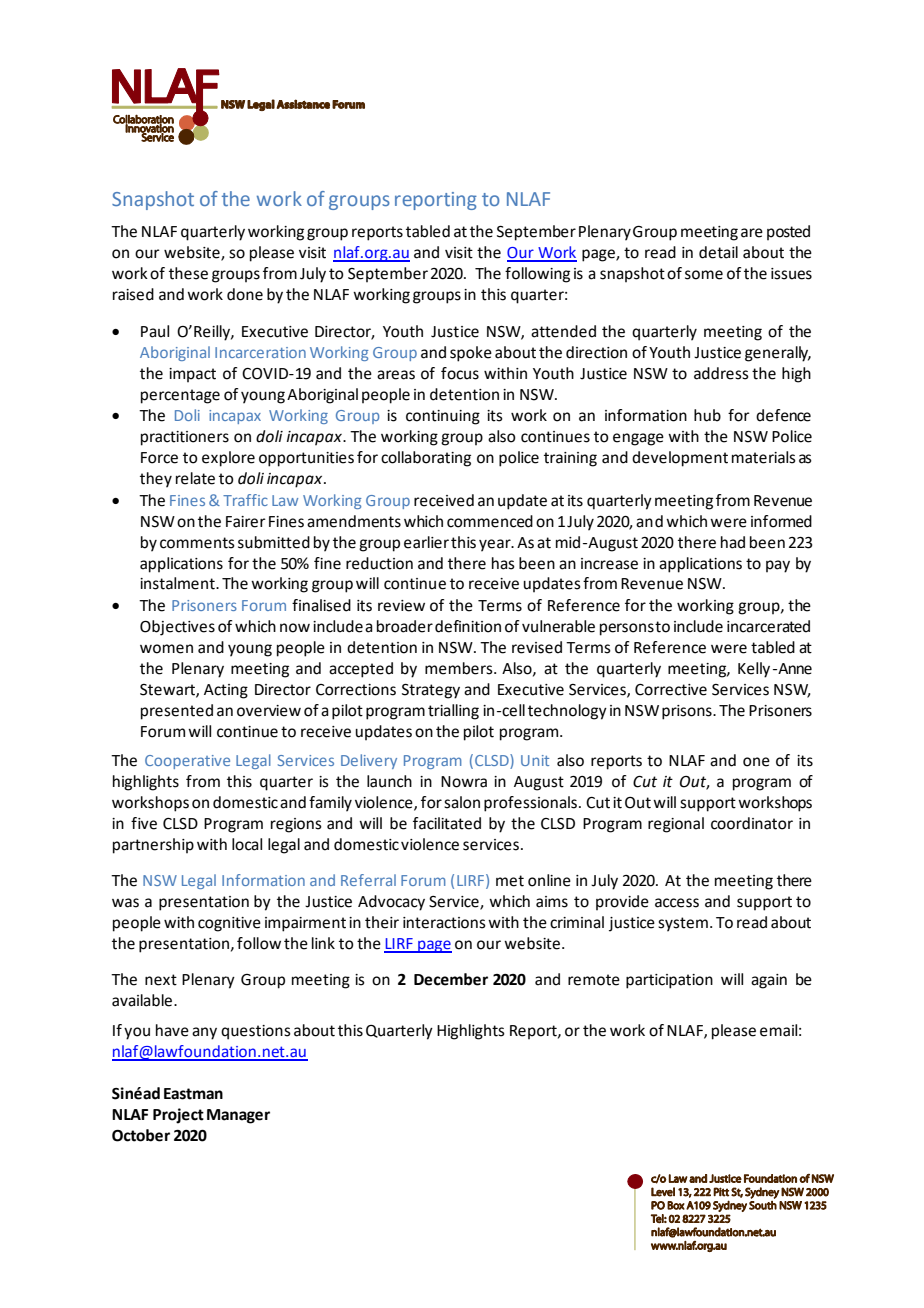  What do you see at coordinates (671, 690) in the document?
I see `Corrective` at bounding box center [671, 690].
